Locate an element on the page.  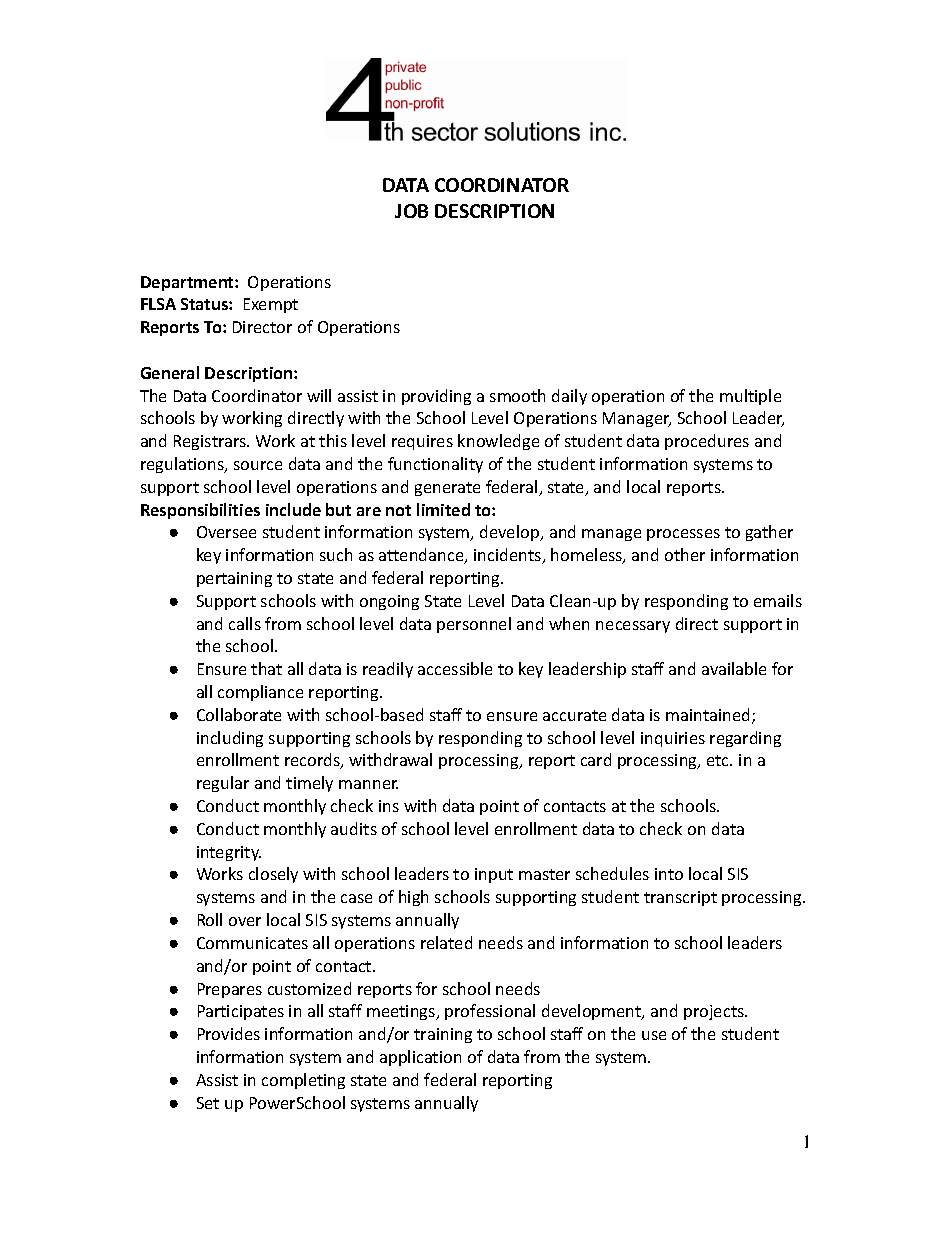
processes is located at coordinates (683, 535).
